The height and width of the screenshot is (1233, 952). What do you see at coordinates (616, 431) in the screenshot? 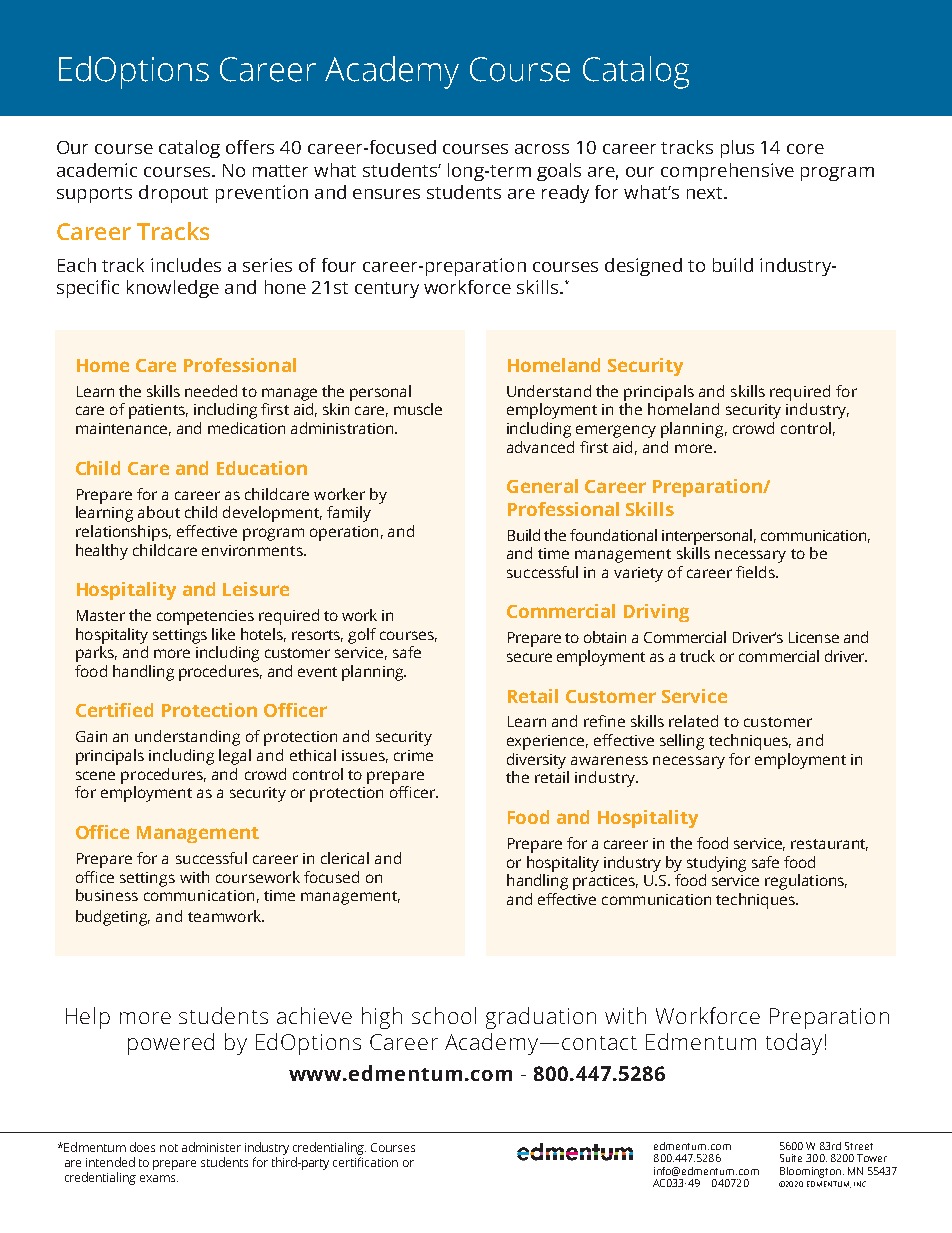
I see `emergency` at bounding box center [616, 431].
